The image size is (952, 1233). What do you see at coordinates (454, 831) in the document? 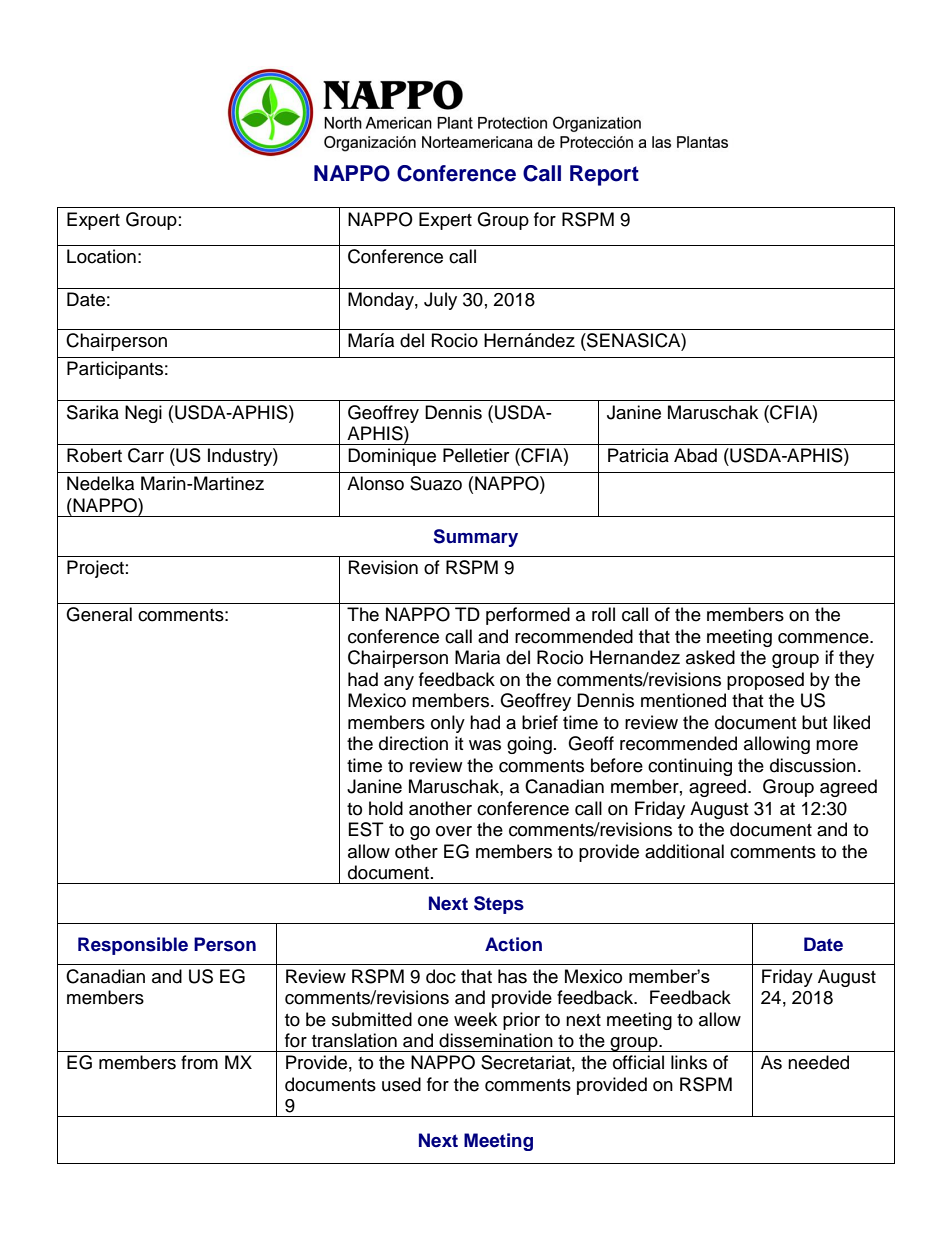
I see `over` at bounding box center [454, 831].
